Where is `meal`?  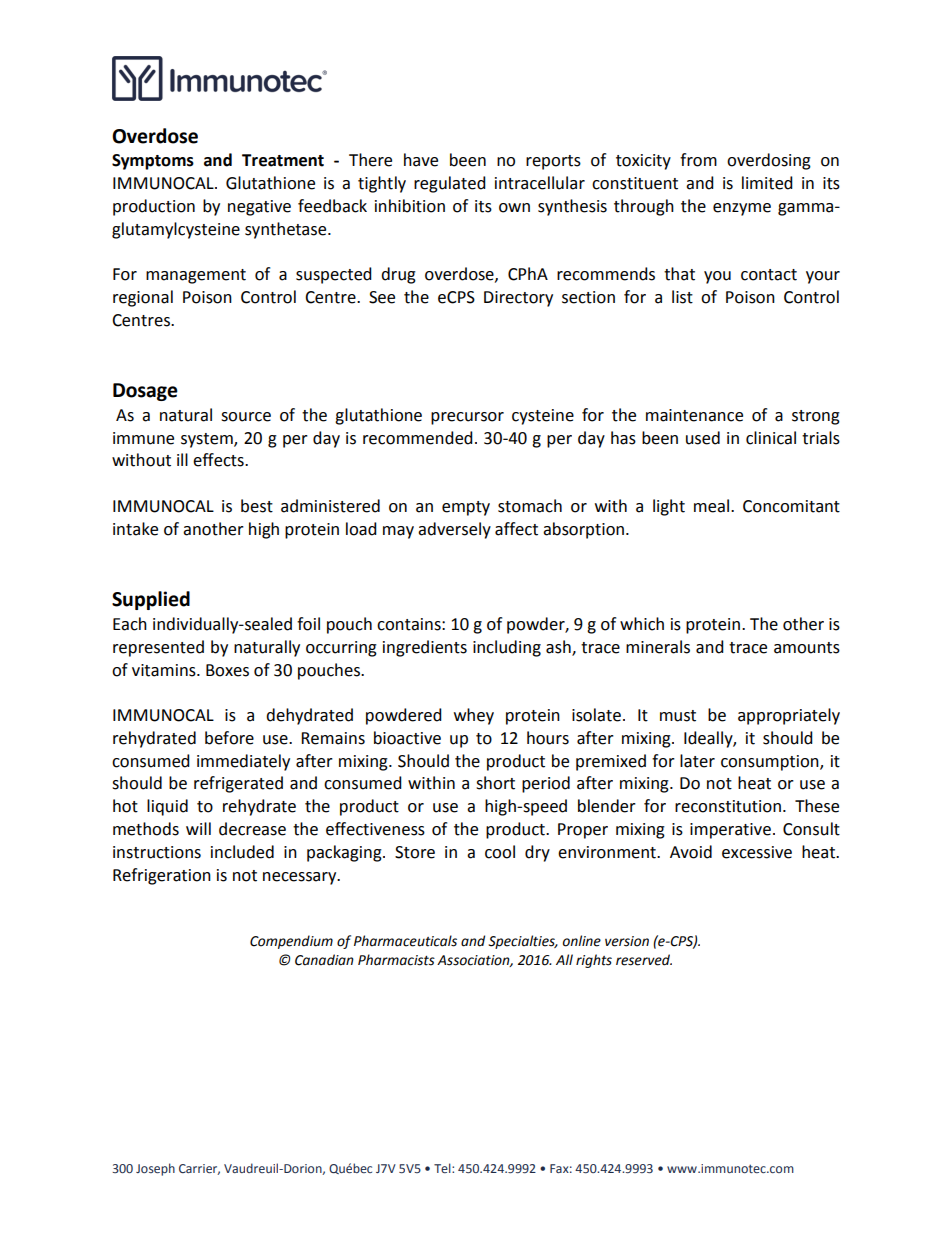 meal is located at coordinates (711, 506).
